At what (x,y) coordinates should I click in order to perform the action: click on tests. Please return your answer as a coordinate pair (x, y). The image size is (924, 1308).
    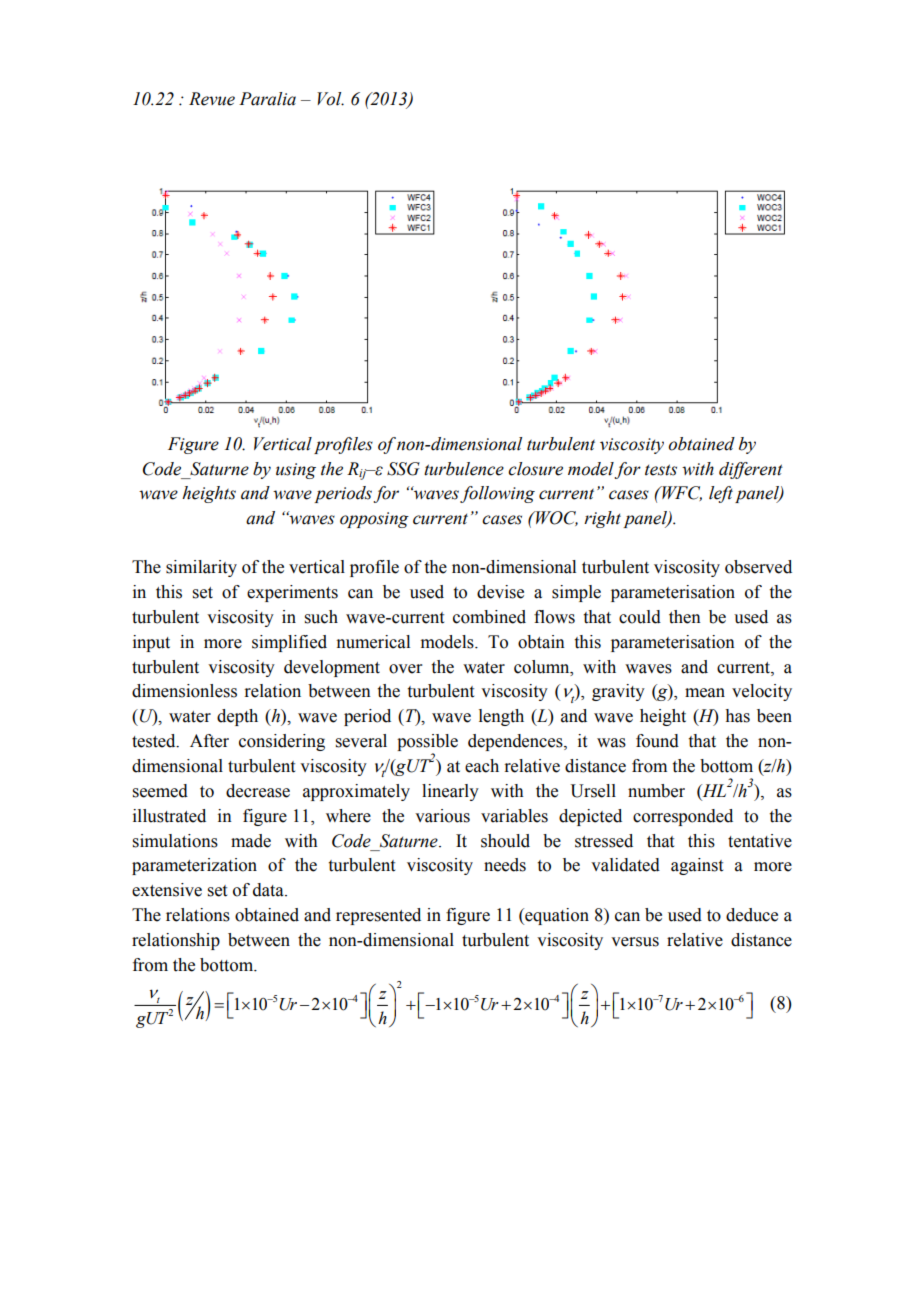
    Looking at the image, I should click on (661, 470).
